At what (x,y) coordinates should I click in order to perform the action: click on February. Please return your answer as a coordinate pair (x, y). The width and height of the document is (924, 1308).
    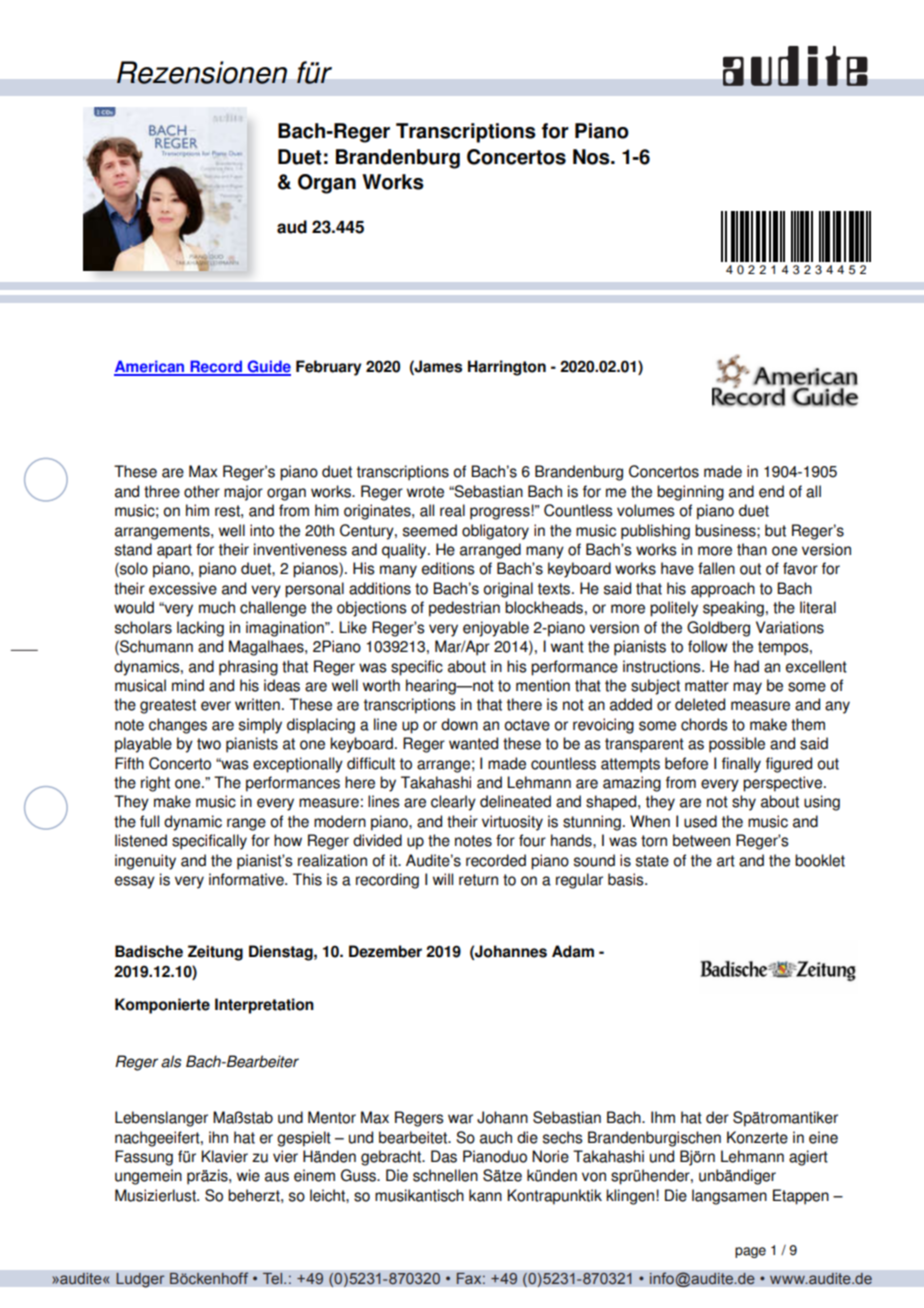
    Looking at the image, I should click on (328, 368).
